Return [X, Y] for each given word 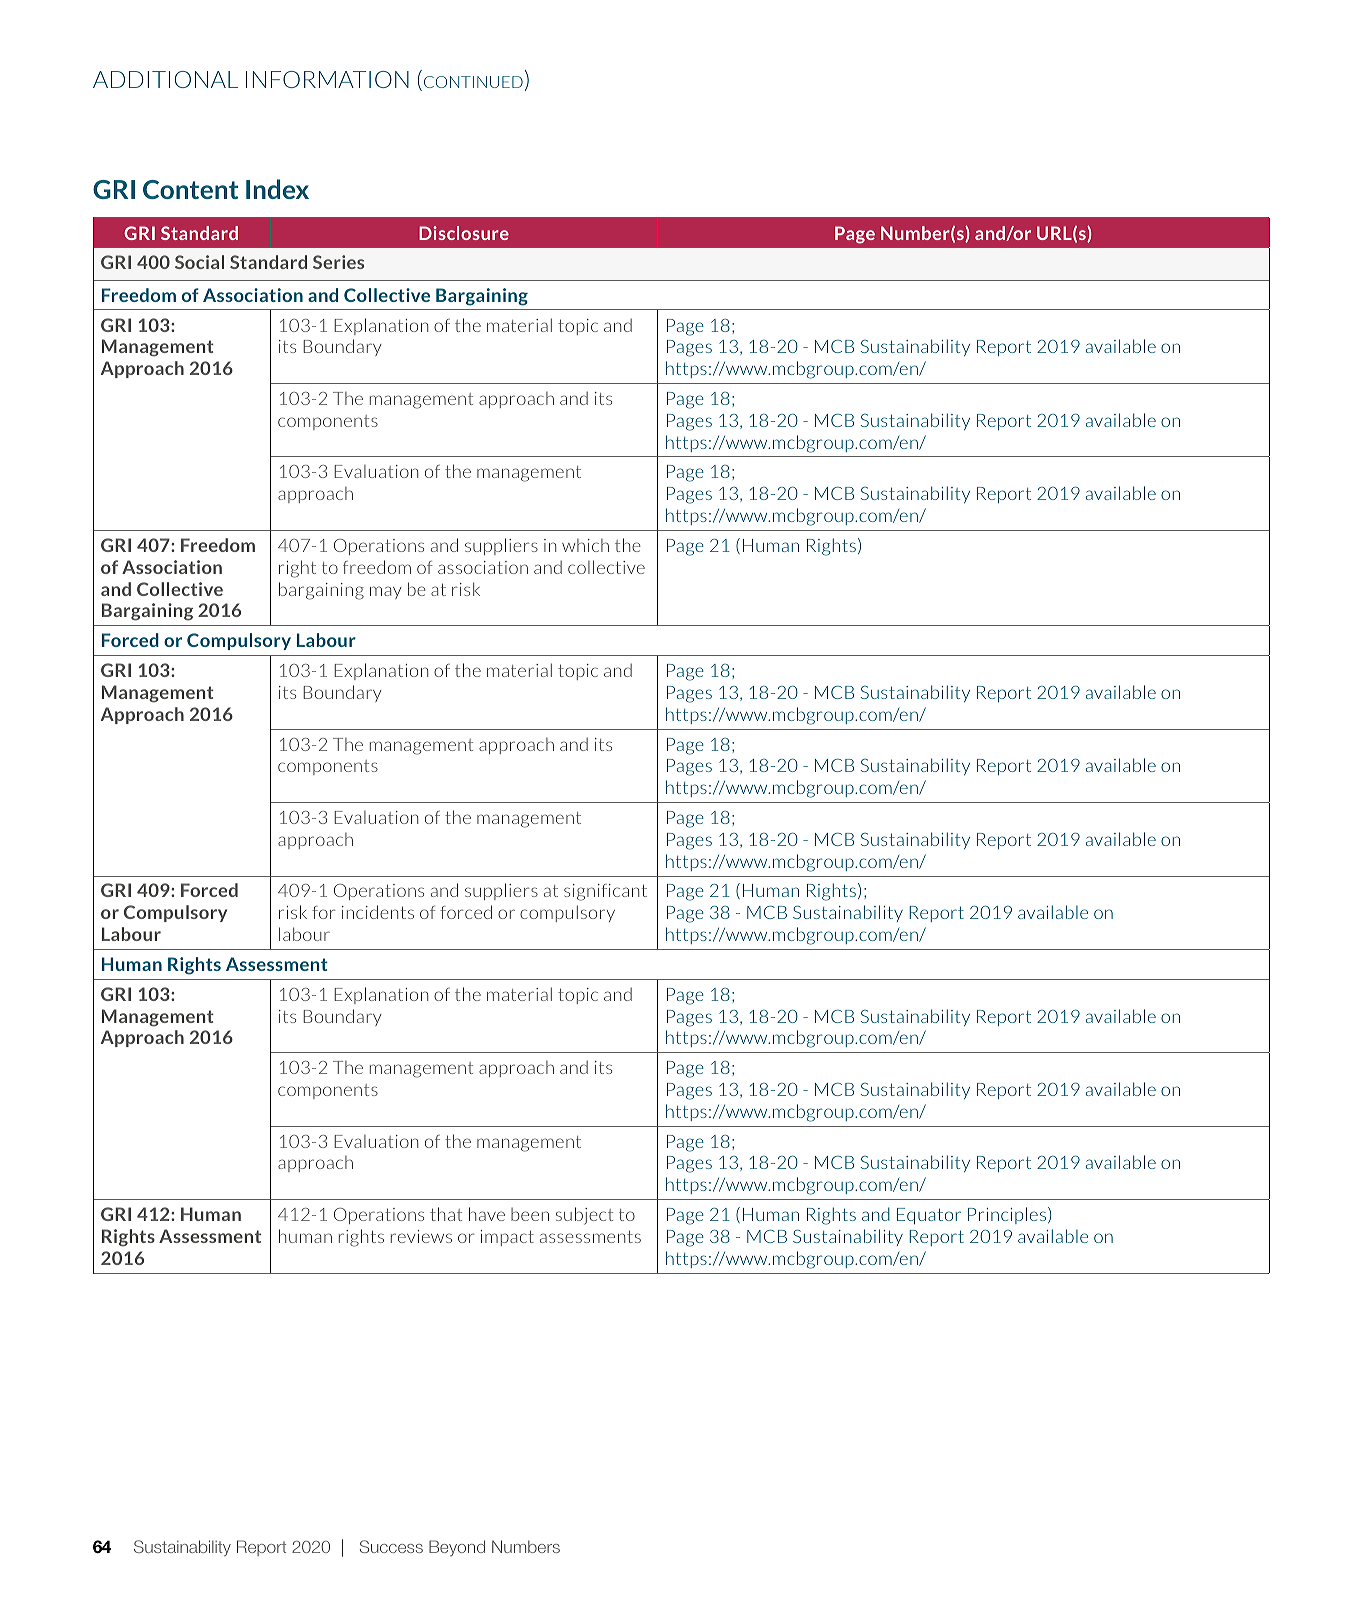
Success [391, 1546]
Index [277, 189]
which [585, 545]
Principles [1008, 1215]
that [446, 1214]
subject [584, 1216]
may [385, 592]
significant [605, 892]
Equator [929, 1216]
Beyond [457, 1548]
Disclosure [464, 233]
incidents [378, 912]
